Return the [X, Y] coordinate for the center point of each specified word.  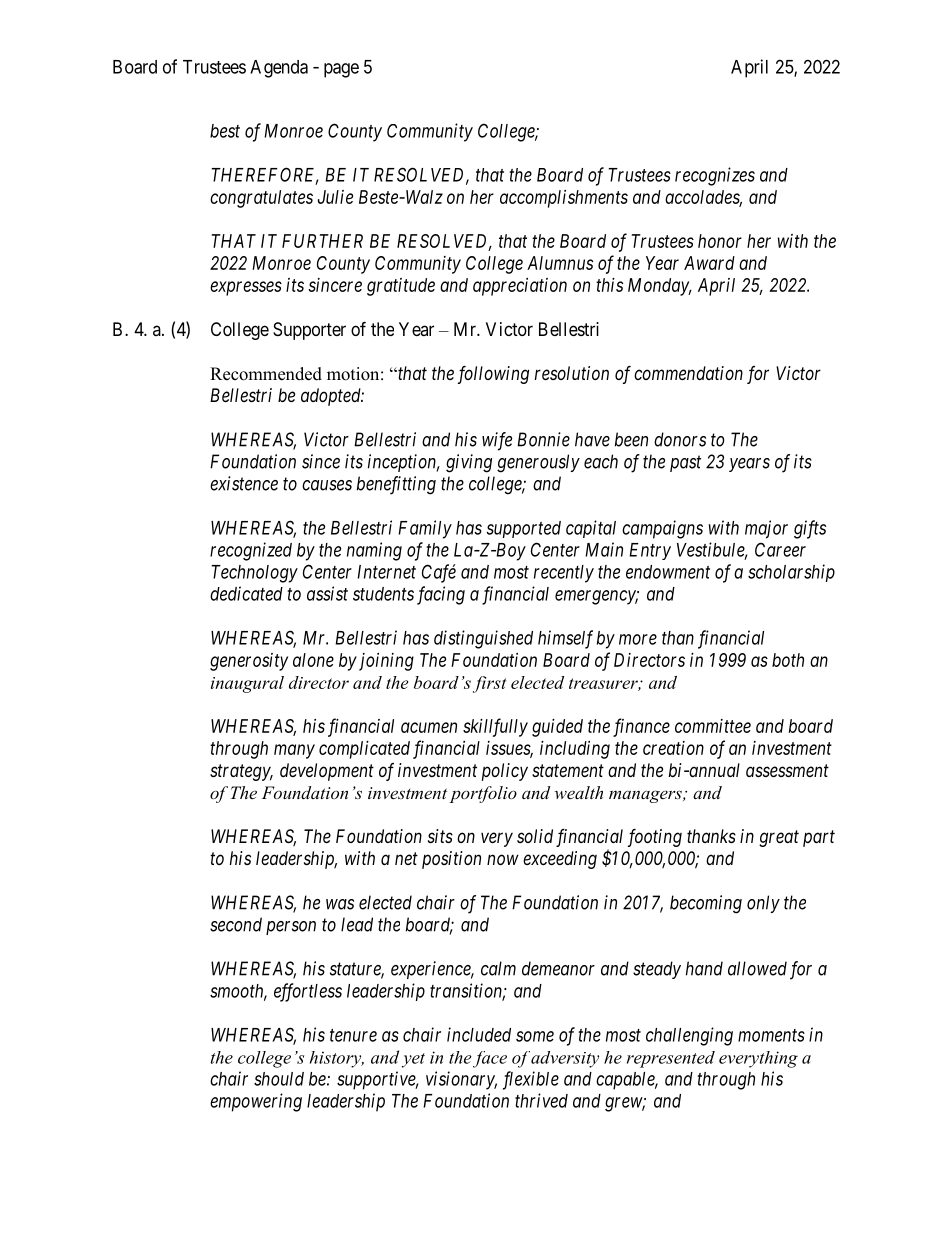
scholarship [791, 573]
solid [535, 836]
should [279, 1079]
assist [327, 593]
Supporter [309, 331]
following [493, 375]
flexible [531, 1080]
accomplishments [564, 199]
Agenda [279, 69]
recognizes [715, 176]
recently [564, 574]
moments [771, 1035]
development [327, 772]
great [779, 838]
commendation [688, 373]
